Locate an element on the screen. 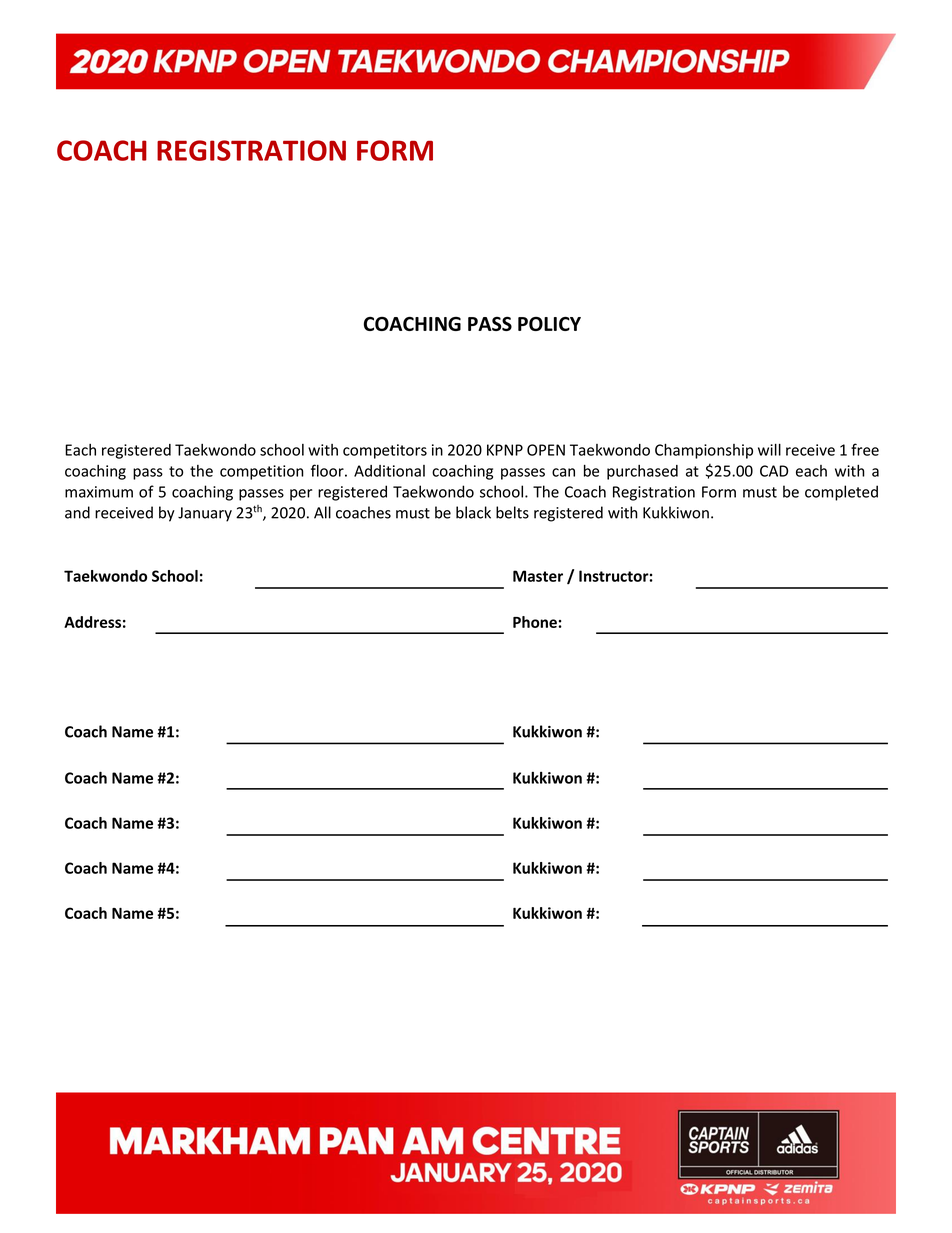  Phone is located at coordinates (536, 622).
